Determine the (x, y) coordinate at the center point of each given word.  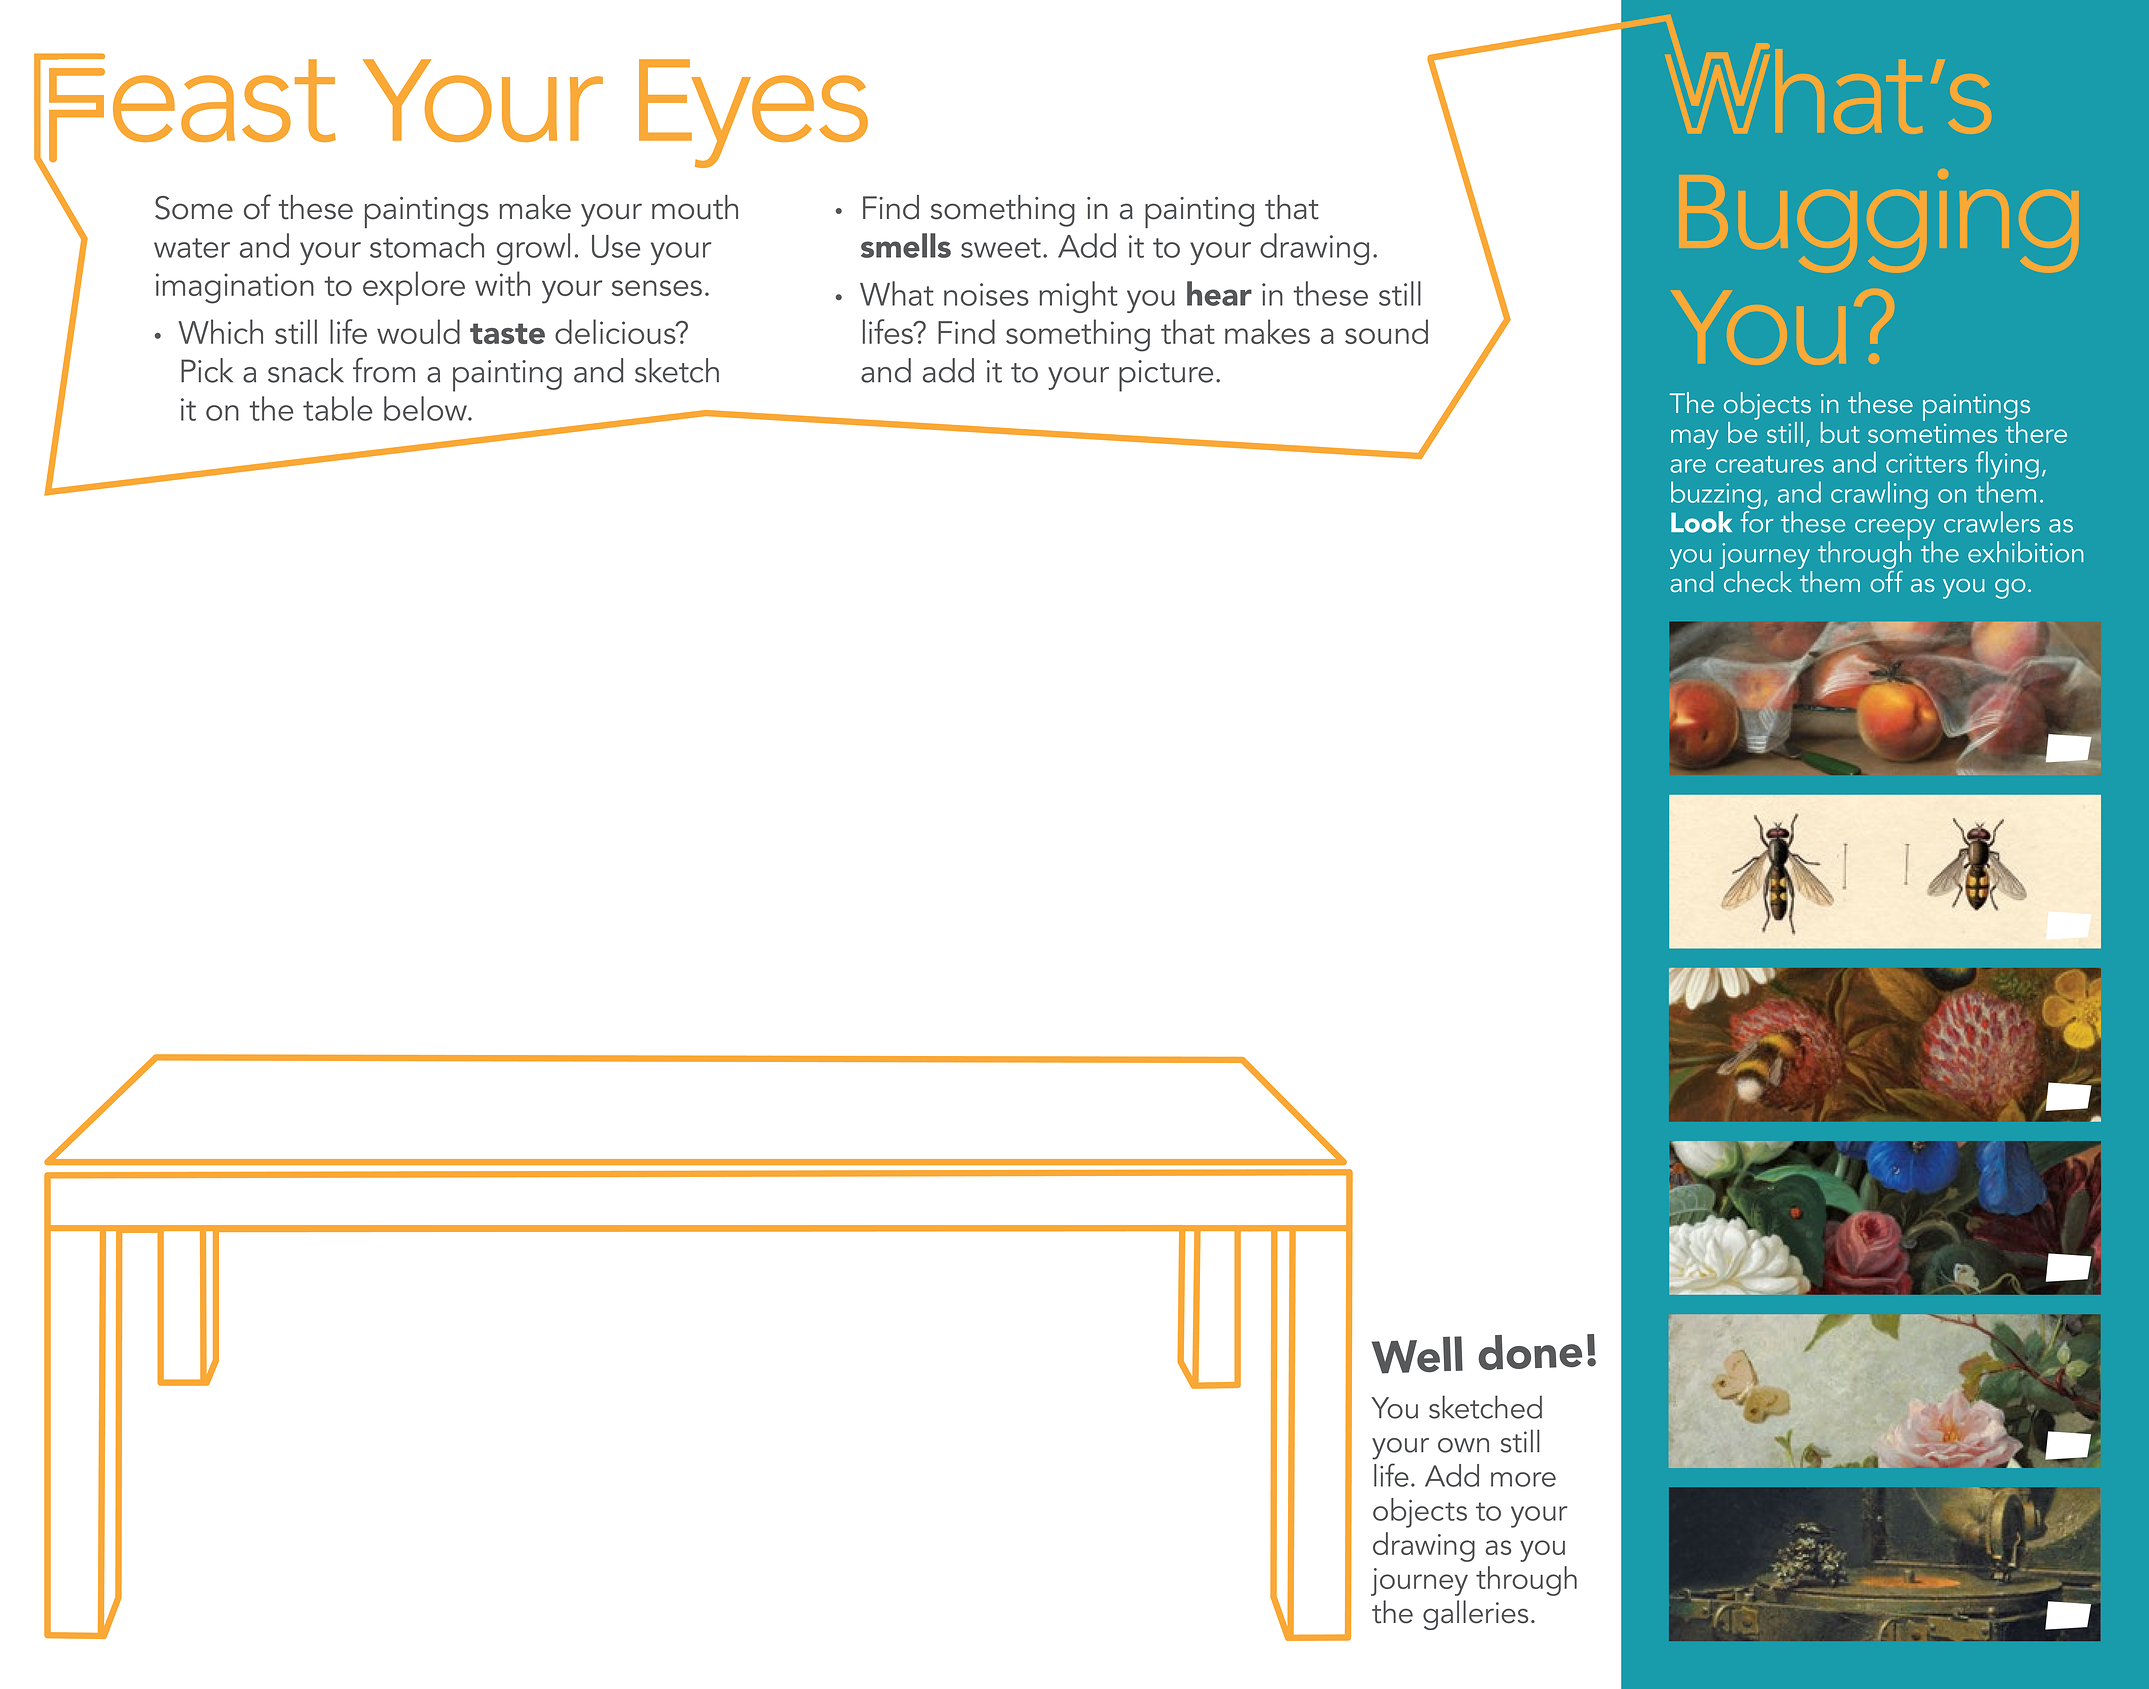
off (1886, 580)
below (426, 408)
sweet (1001, 248)
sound (1386, 331)
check (1758, 581)
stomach (427, 245)
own (1463, 1445)
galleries (1475, 1615)
